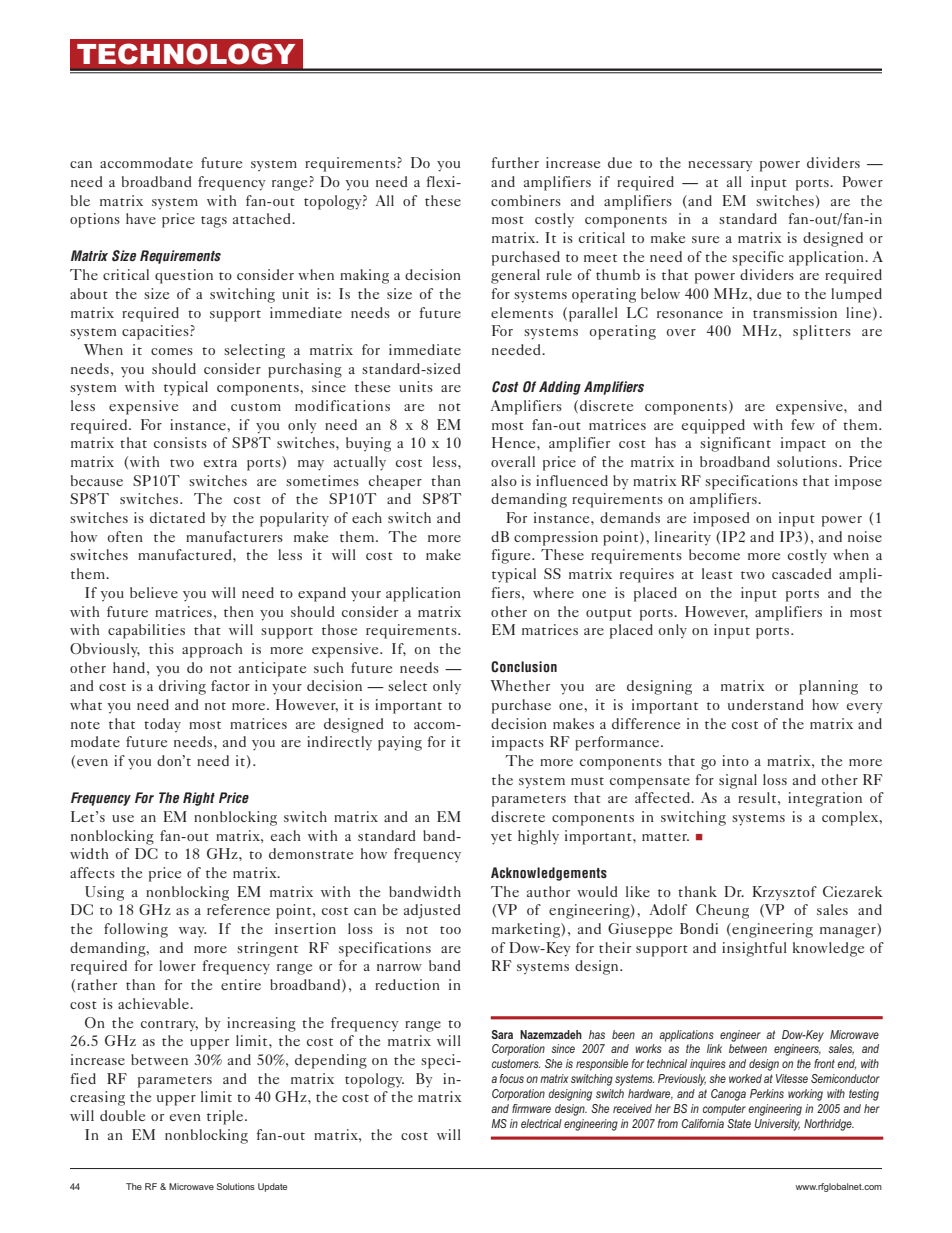 The height and width of the screenshot is (1233, 952). Describe the element at coordinates (172, 351) in the screenshot. I see `comes` at that location.
